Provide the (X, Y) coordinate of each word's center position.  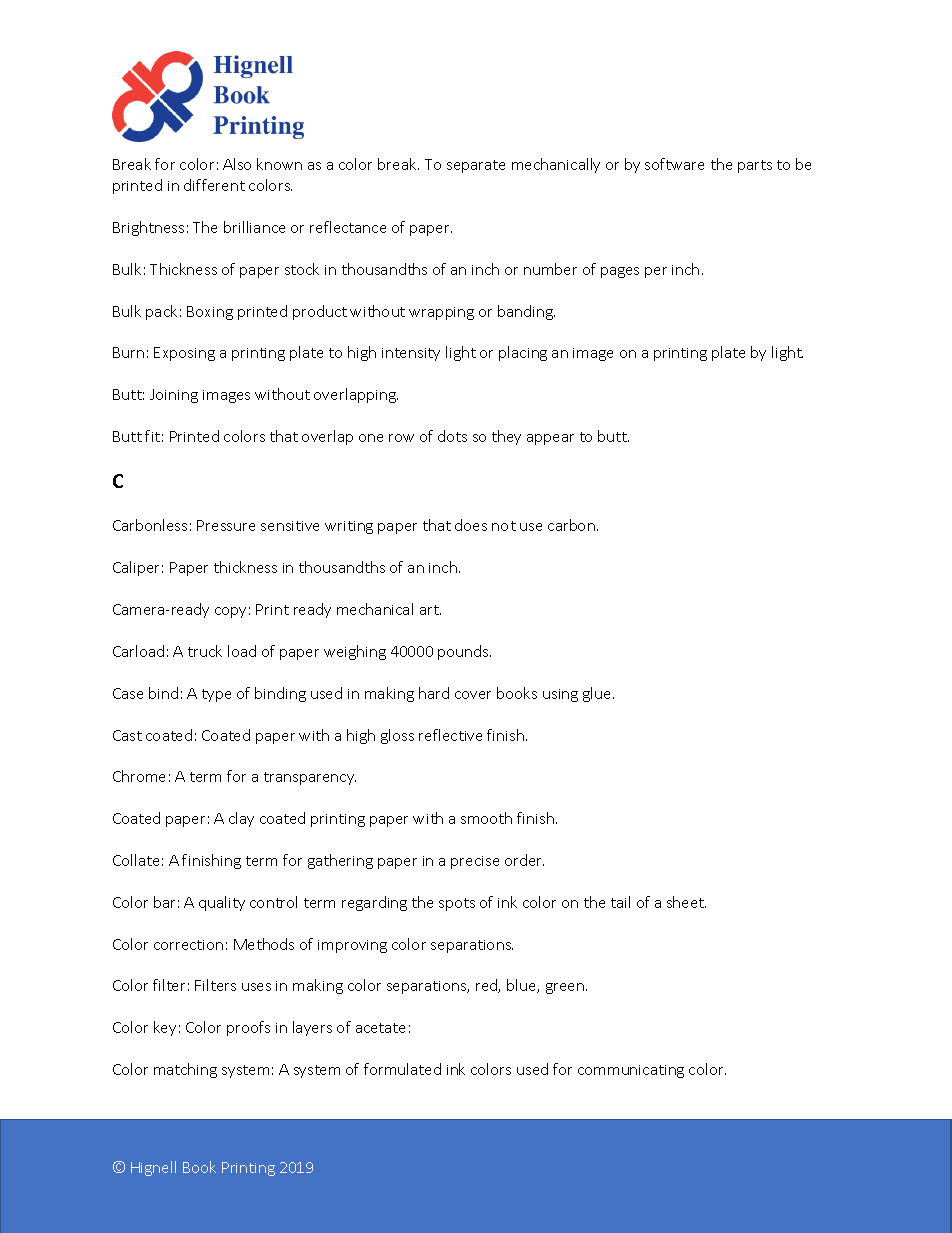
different (214, 185)
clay (241, 819)
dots (452, 436)
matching (185, 1070)
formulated (402, 1069)
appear (550, 439)
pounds (464, 652)
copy (230, 612)
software (674, 164)
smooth (486, 818)
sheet (686, 902)
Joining (174, 396)
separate (476, 166)
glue (598, 694)
